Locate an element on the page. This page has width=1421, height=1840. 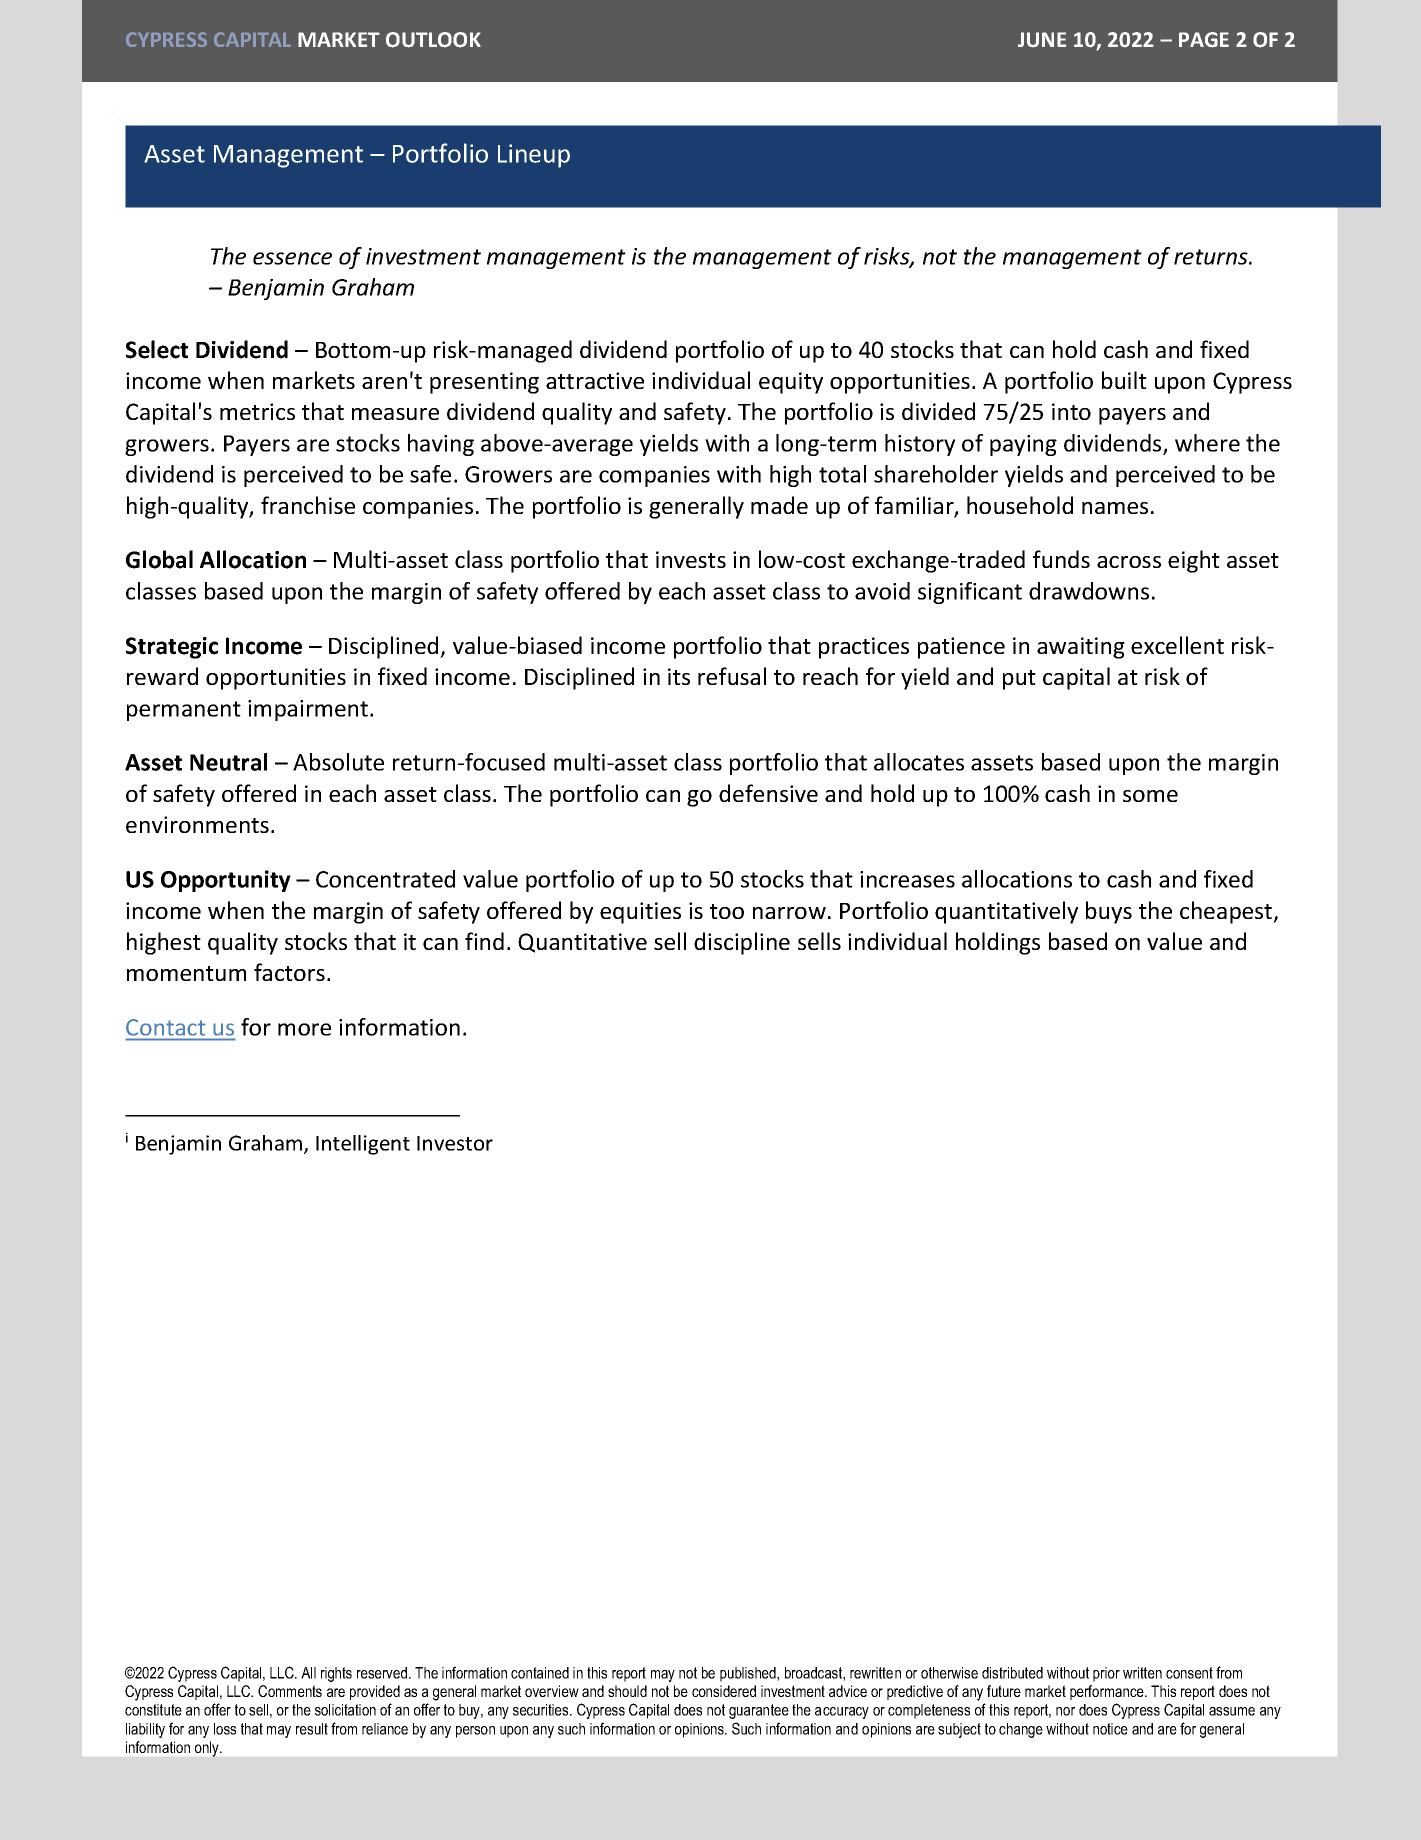
considered is located at coordinates (724, 1691).
